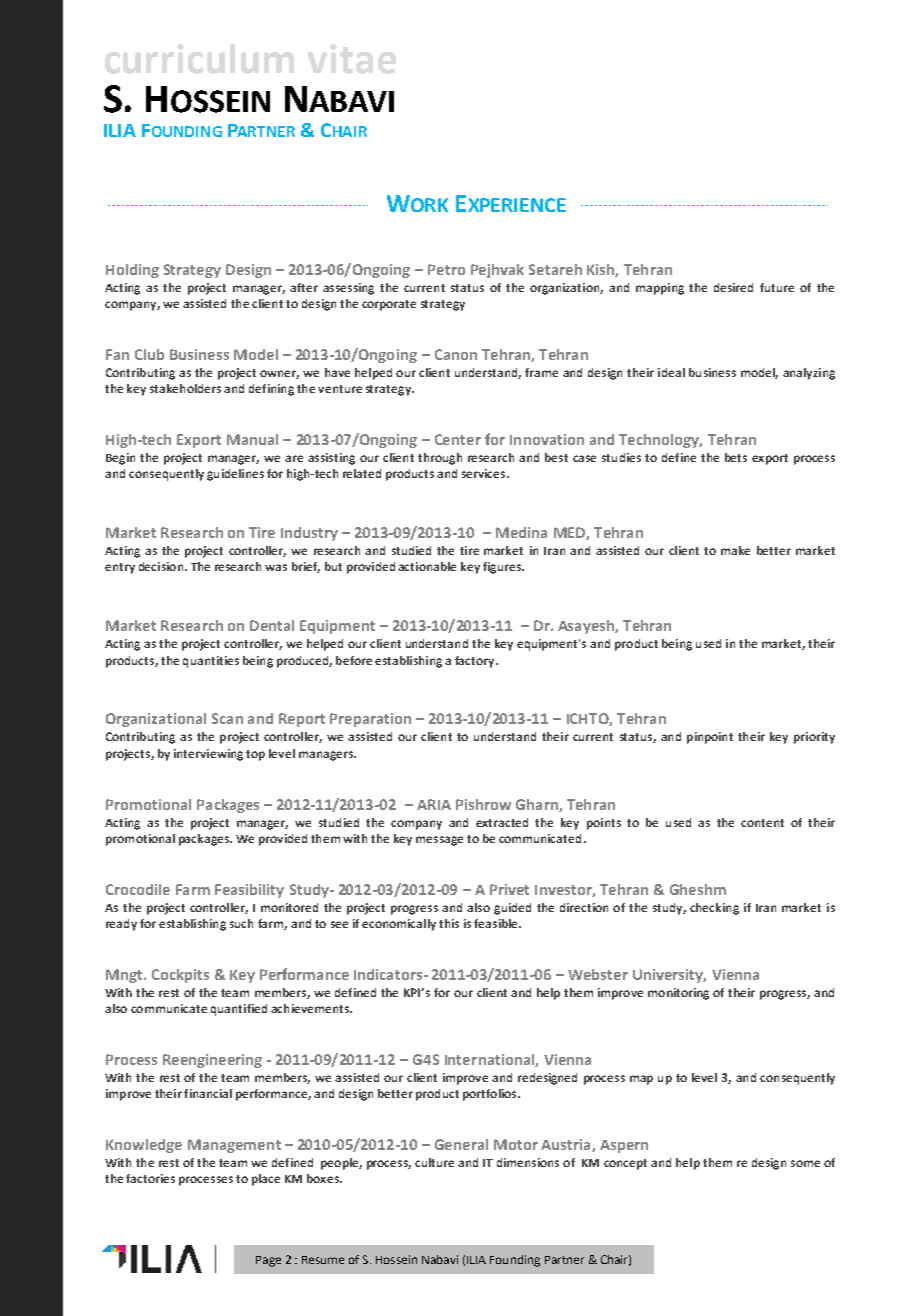 The height and width of the page is (1316, 911). Describe the element at coordinates (434, 1162) in the page. I see `culture` at that location.
